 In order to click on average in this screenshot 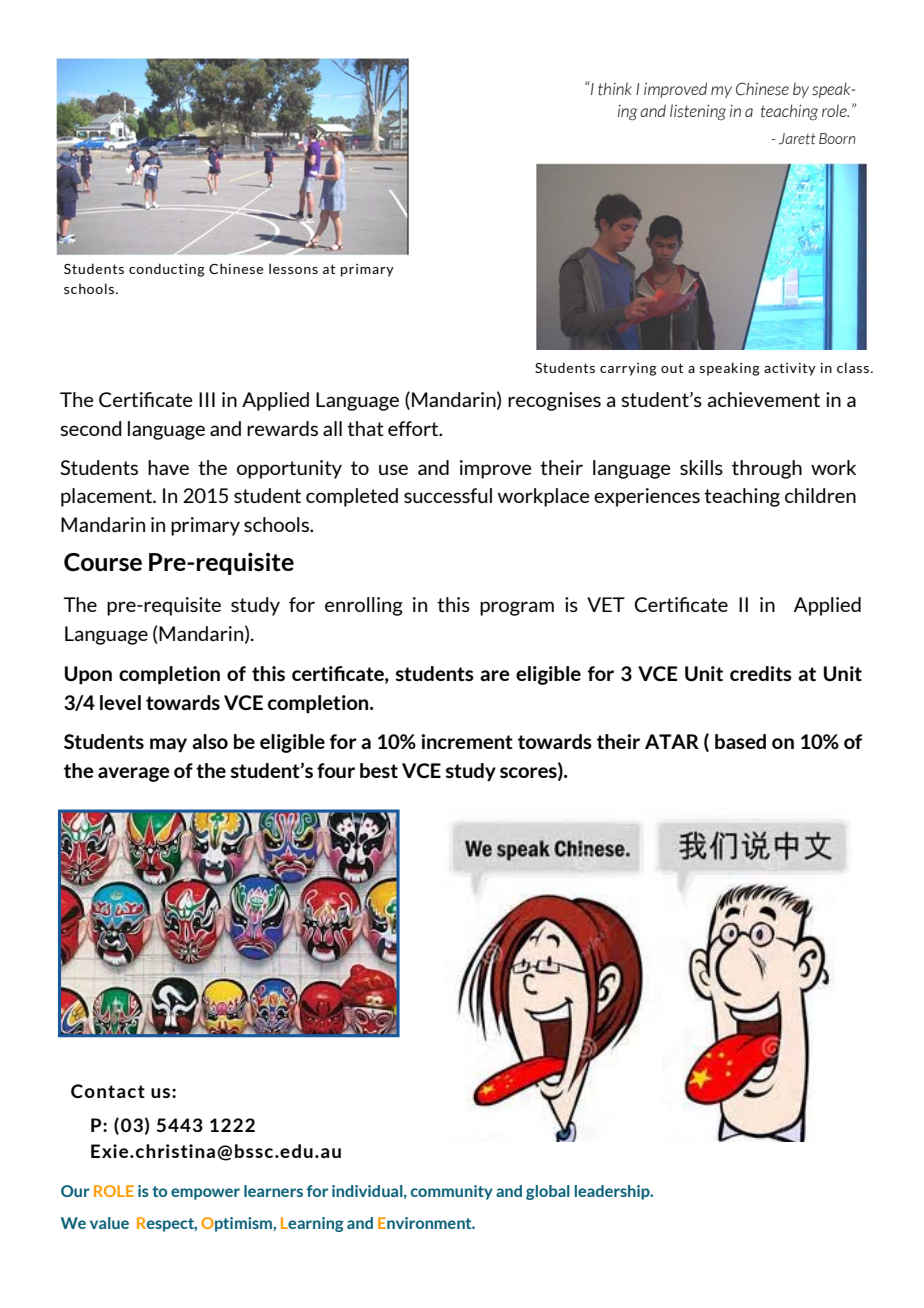, I will do `click(134, 774)`.
